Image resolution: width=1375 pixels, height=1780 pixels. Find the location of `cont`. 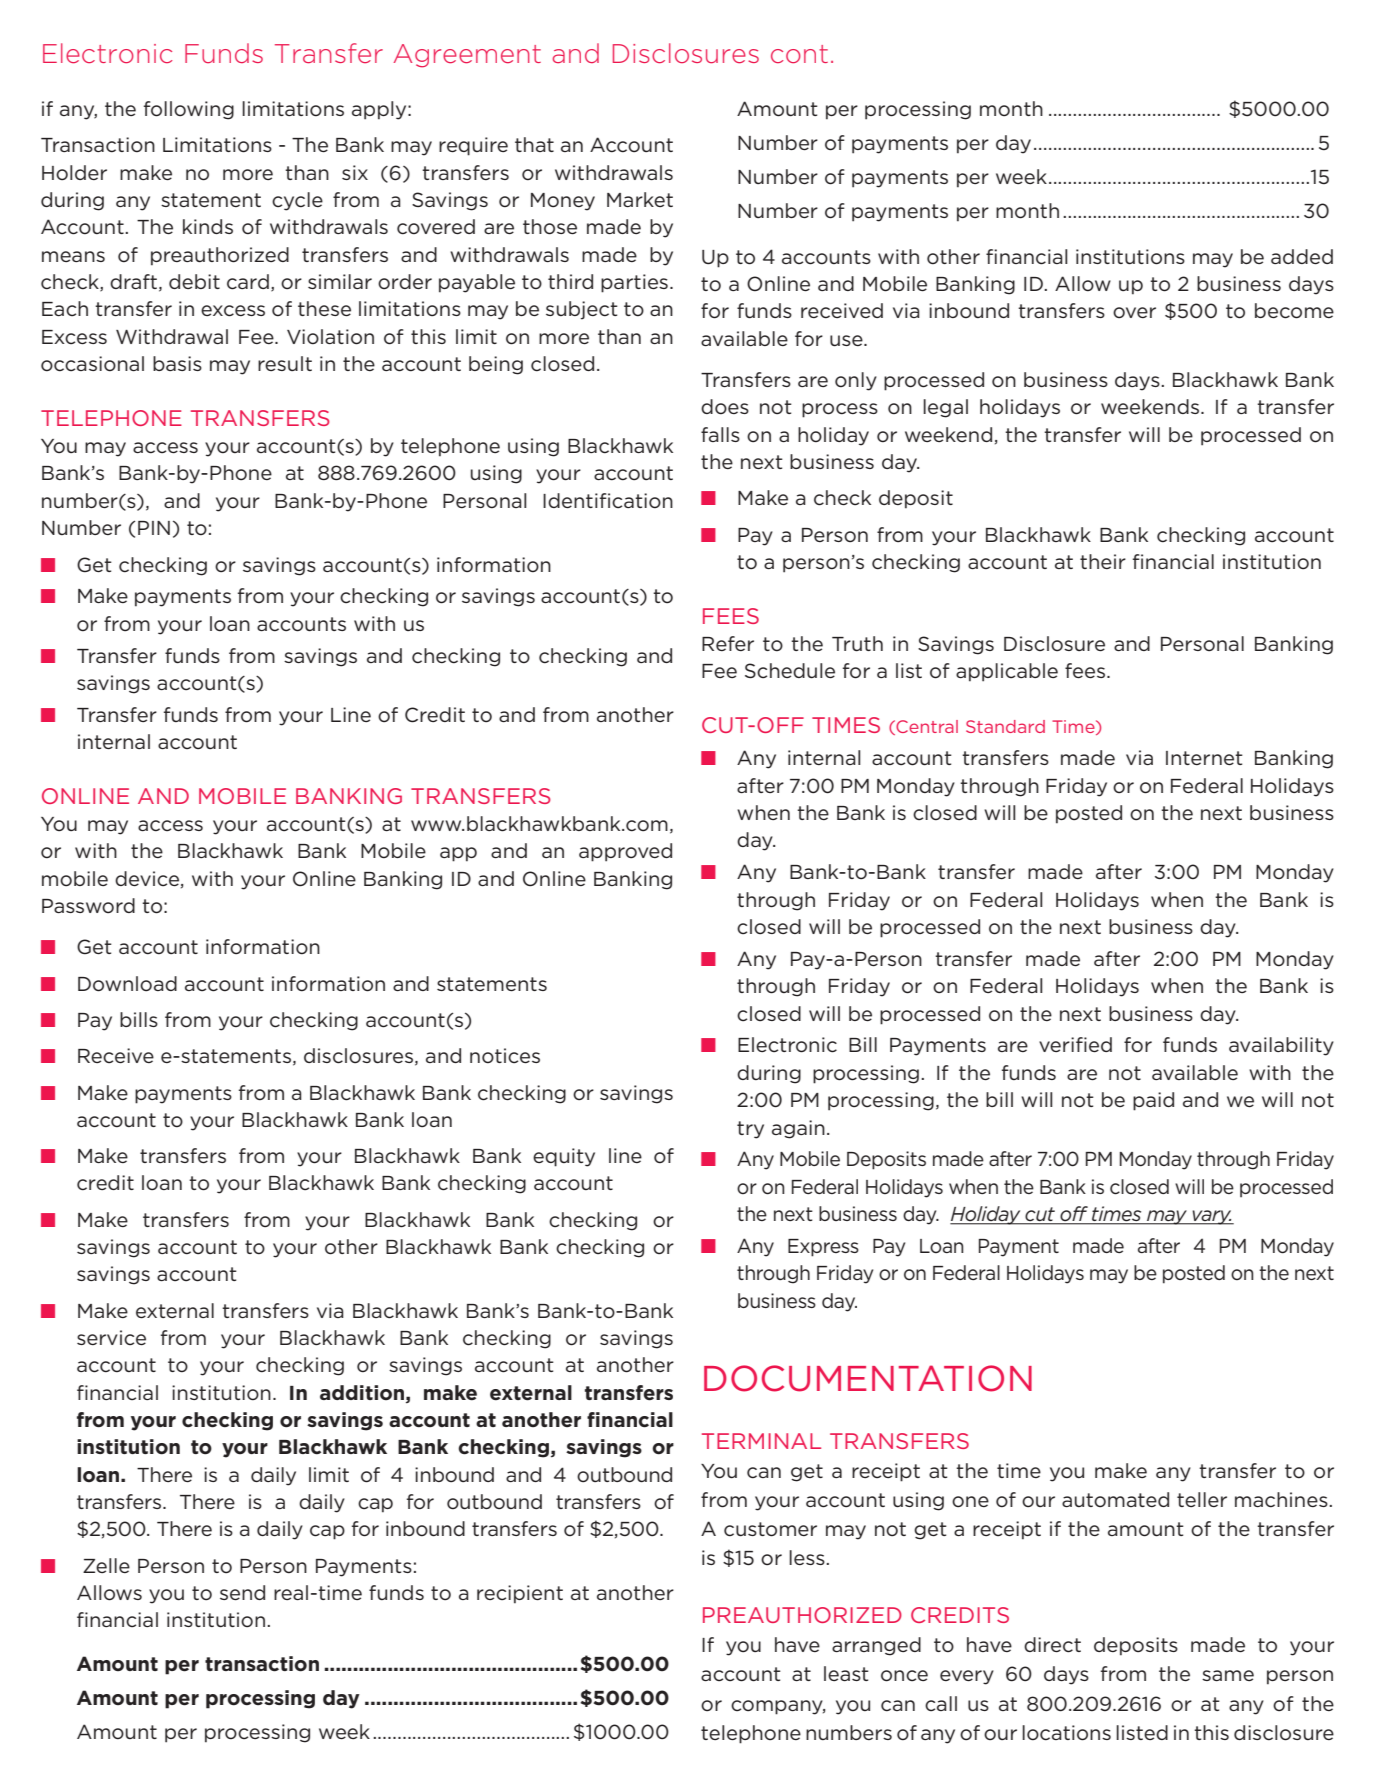

cont is located at coordinates (799, 54).
